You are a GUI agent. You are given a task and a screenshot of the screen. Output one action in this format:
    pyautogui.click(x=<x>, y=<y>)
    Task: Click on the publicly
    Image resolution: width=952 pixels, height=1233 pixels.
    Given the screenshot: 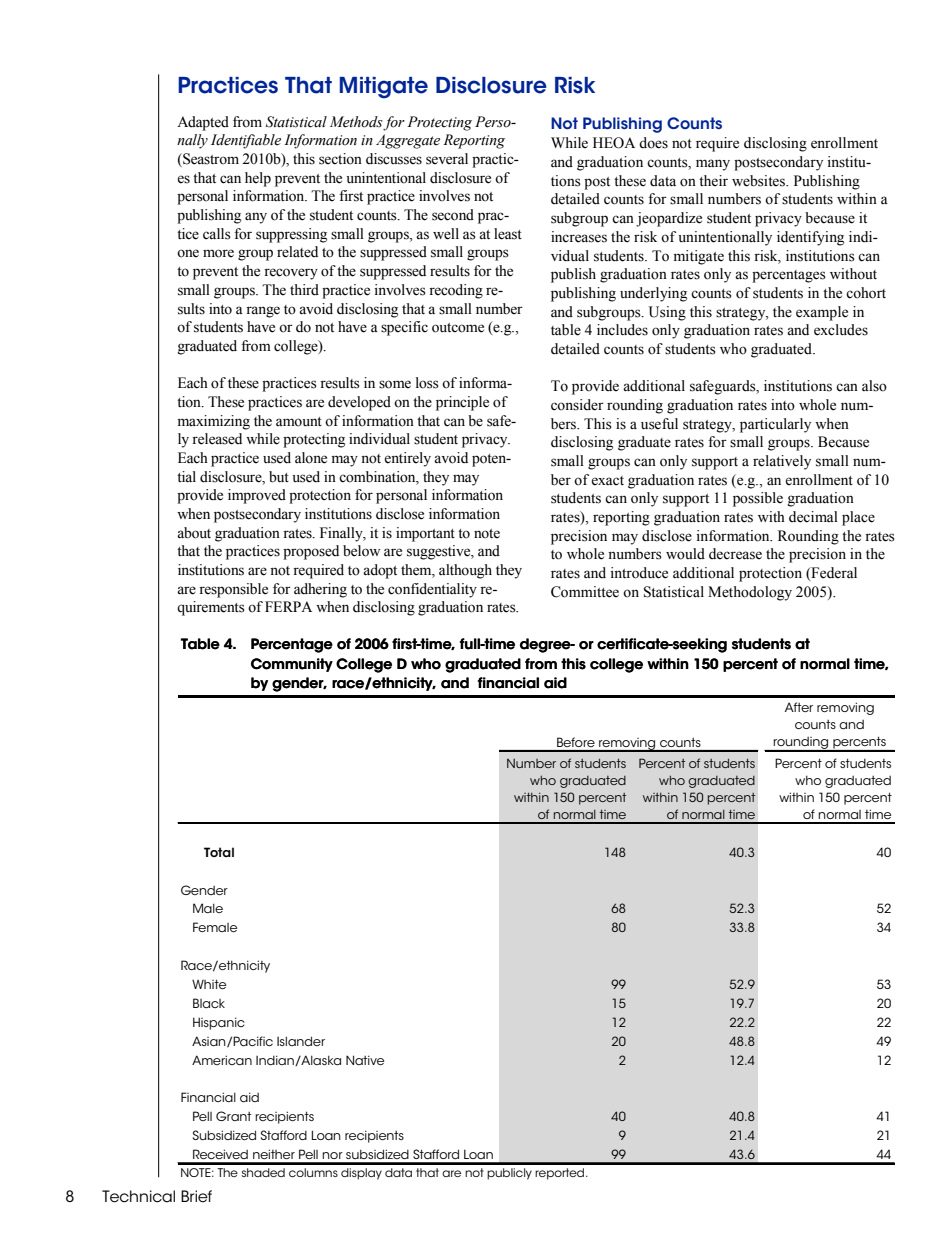 What is the action you would take?
    pyautogui.click(x=509, y=1174)
